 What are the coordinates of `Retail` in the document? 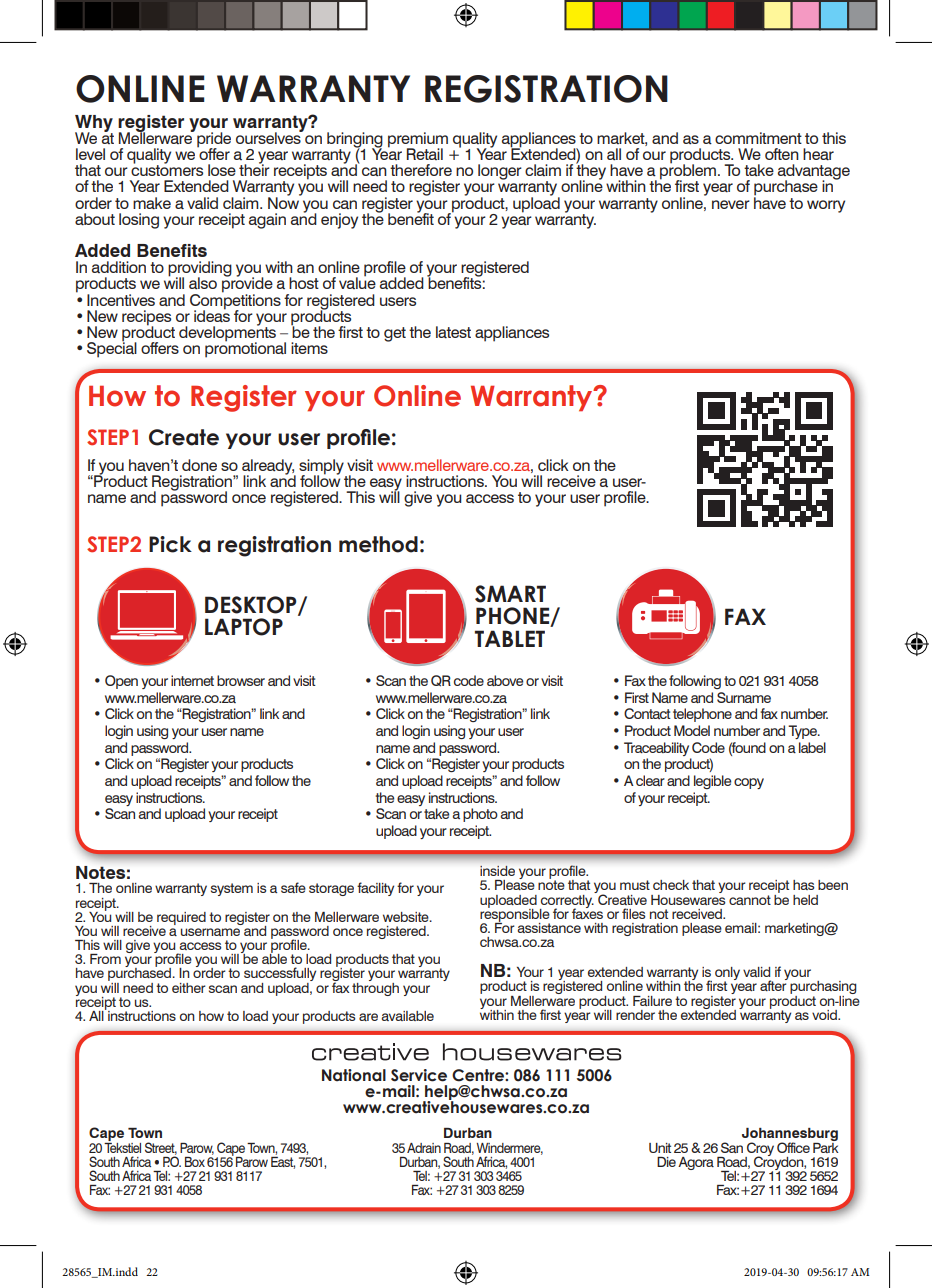 It's located at (425, 154).
